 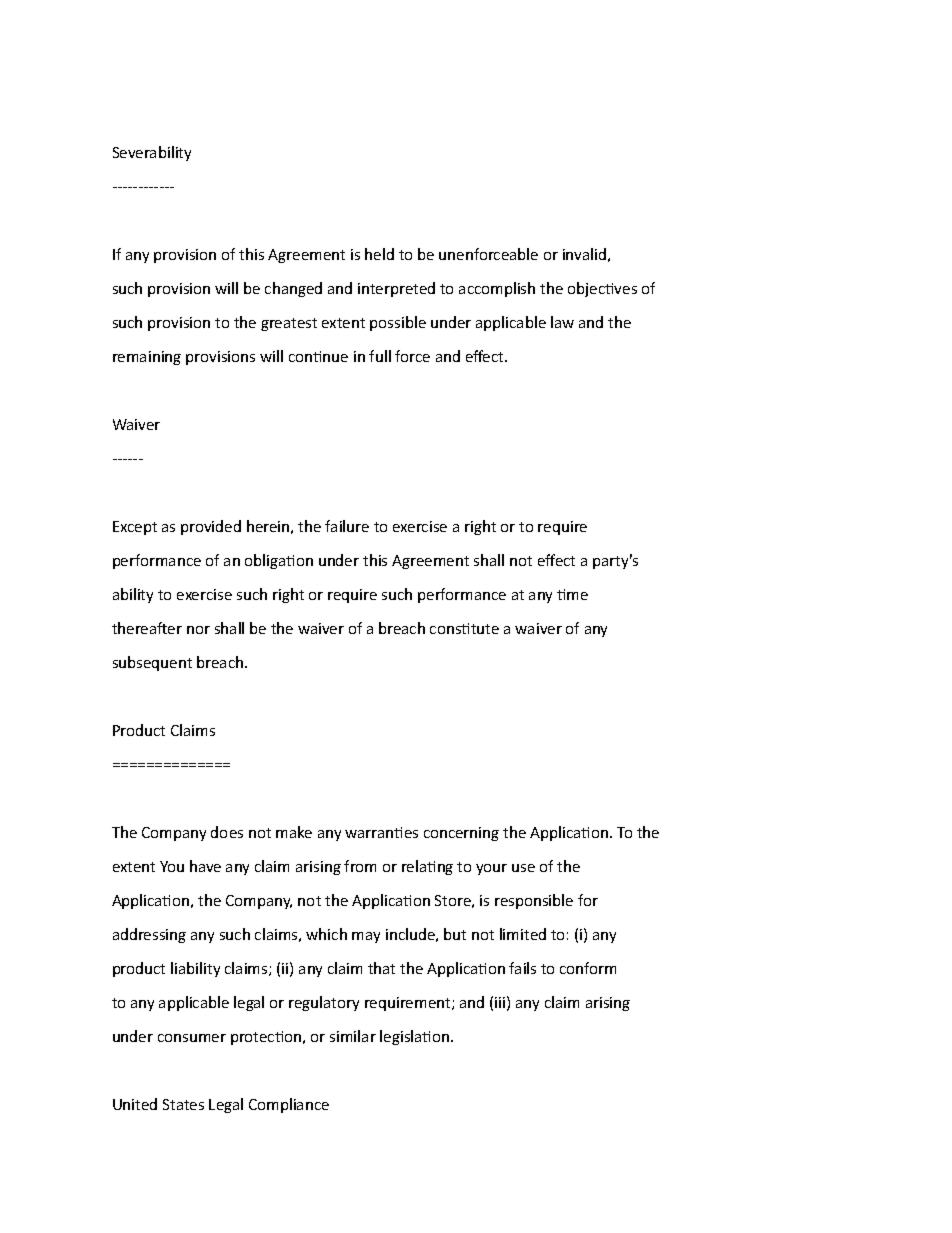 What do you see at coordinates (523, 934) in the screenshot?
I see `limited` at bounding box center [523, 934].
